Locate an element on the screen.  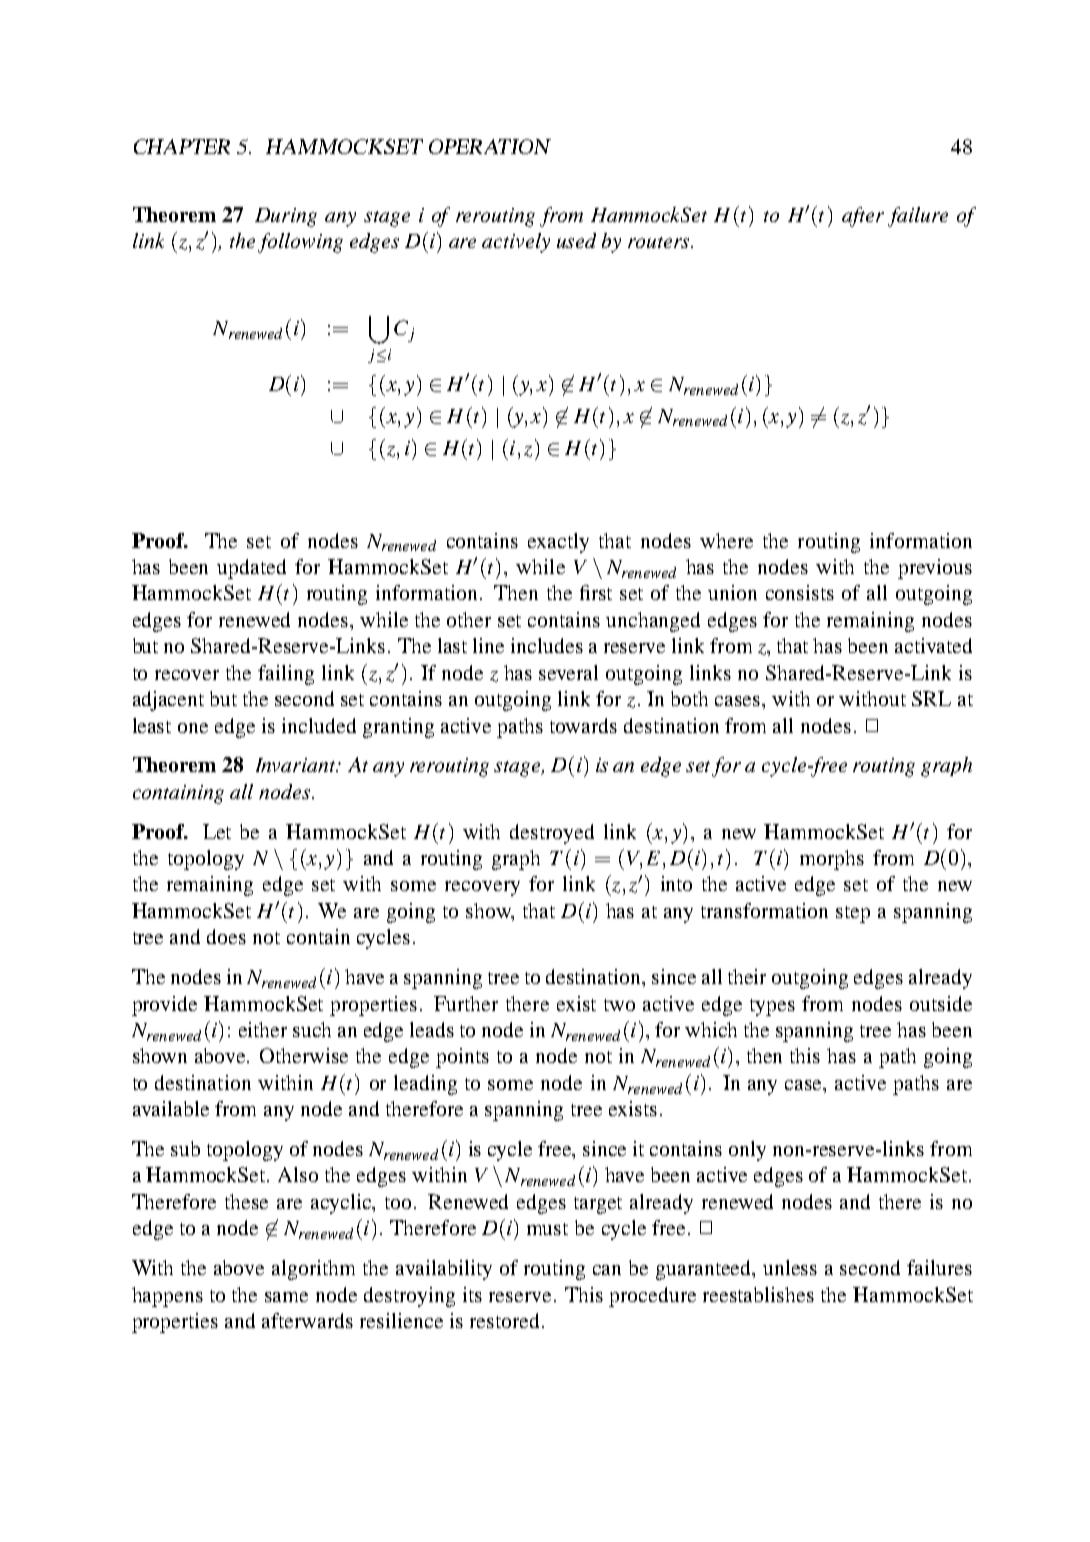
following is located at coordinates (300, 243).
